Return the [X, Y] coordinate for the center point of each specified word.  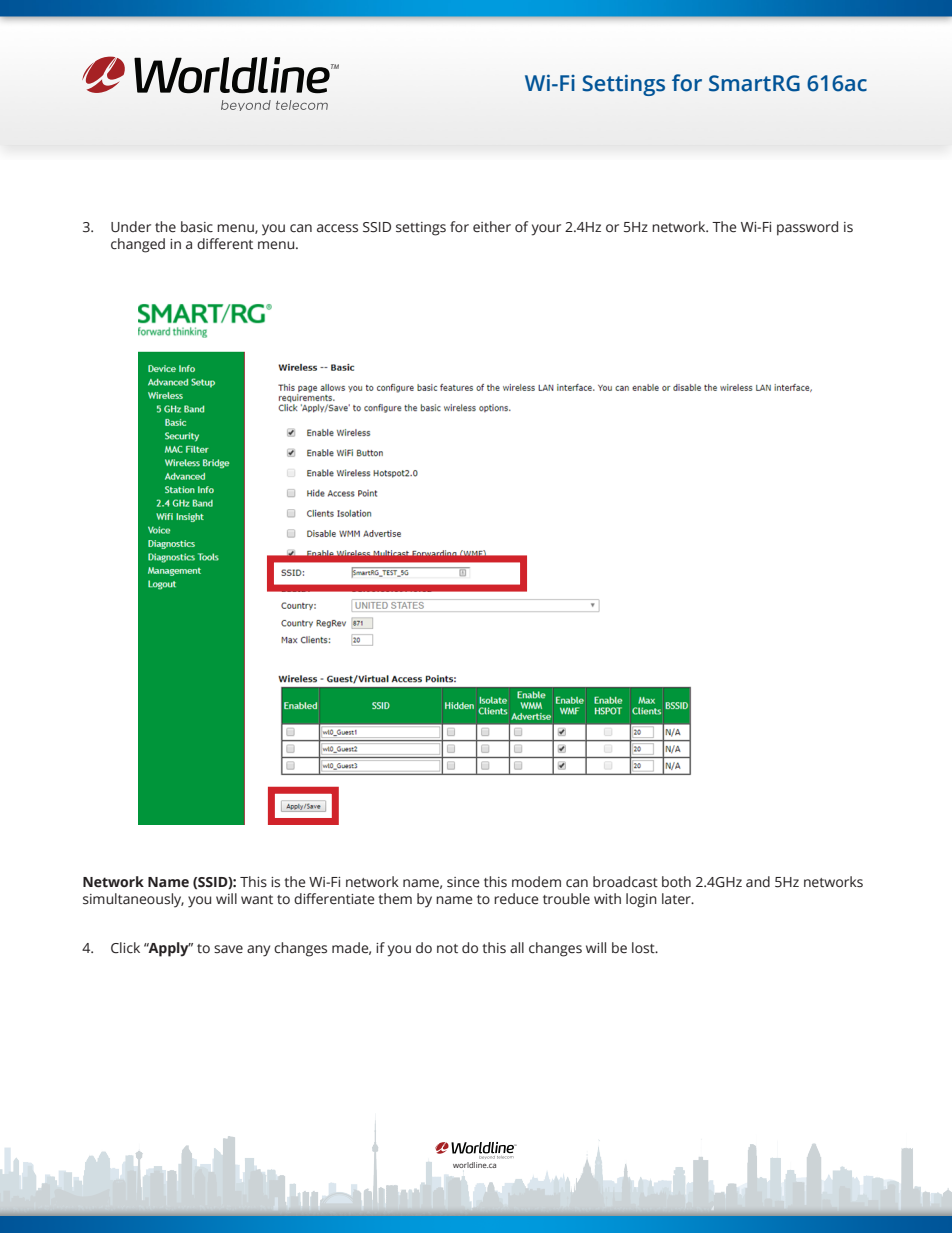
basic [197, 227]
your [546, 230]
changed [138, 245]
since [463, 882]
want [257, 899]
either [492, 227]
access [337, 228]
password [807, 228]
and [758, 881]
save [228, 949]
